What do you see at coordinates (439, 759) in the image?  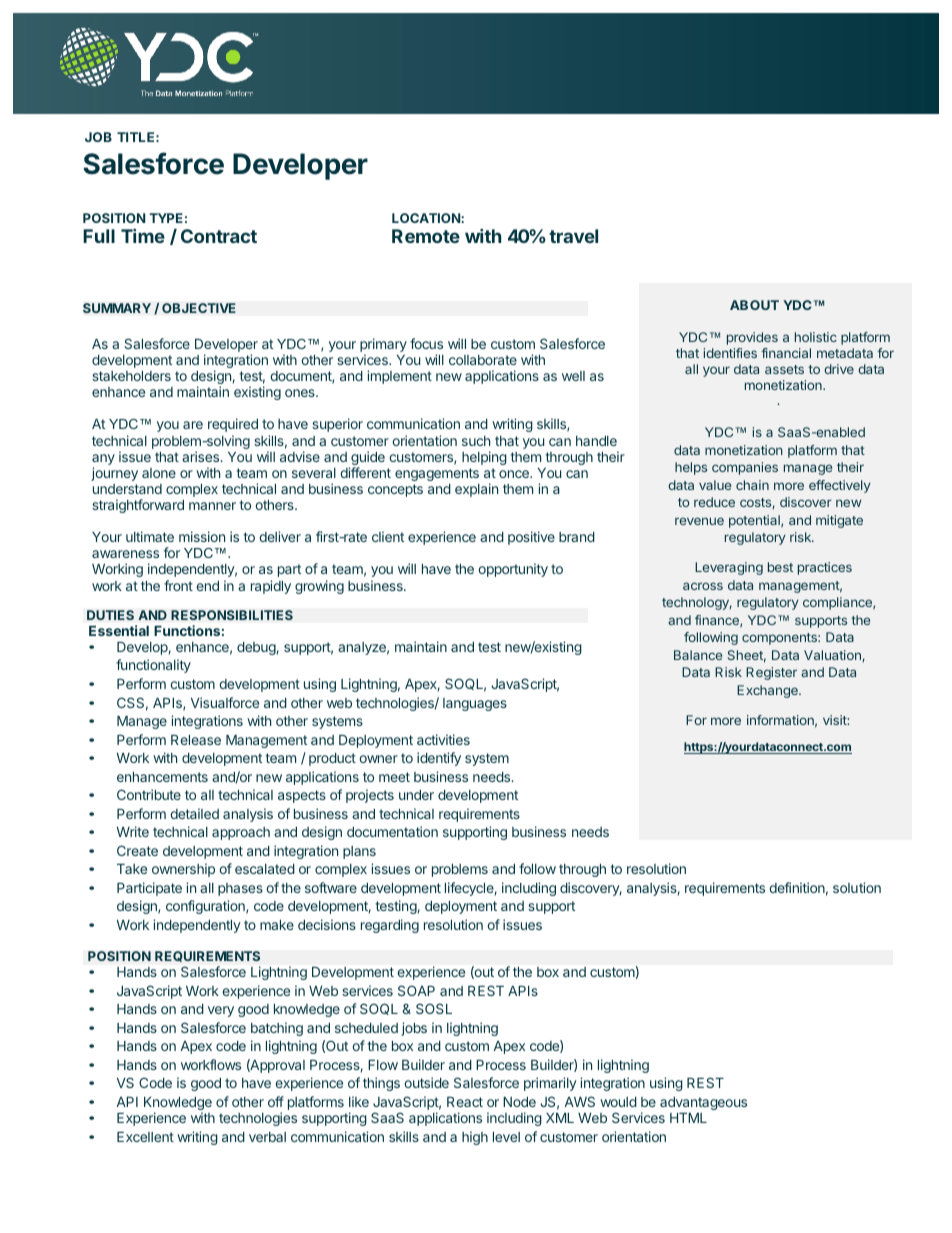 I see `identify` at bounding box center [439, 759].
